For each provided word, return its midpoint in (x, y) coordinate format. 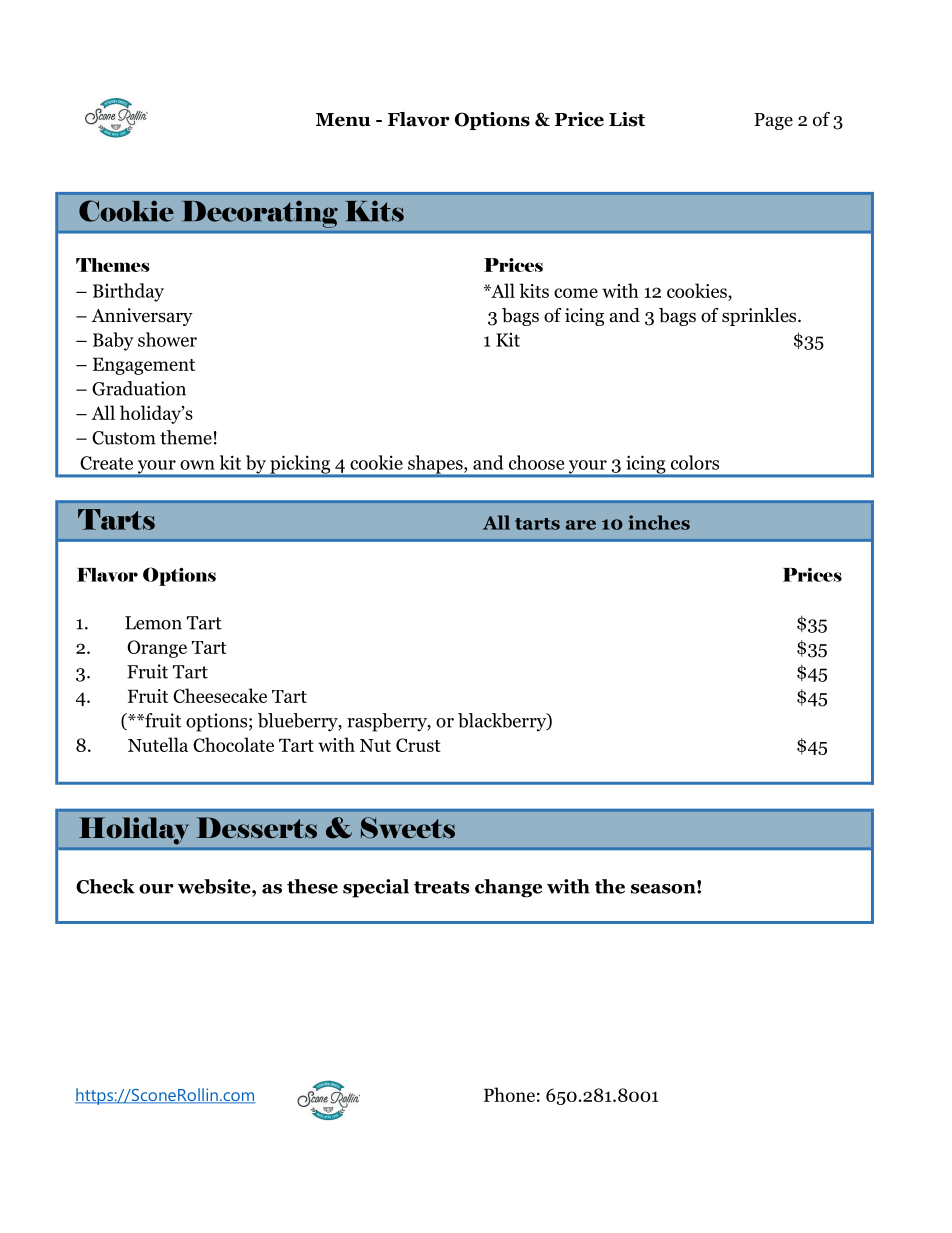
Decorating (260, 214)
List (627, 119)
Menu (343, 120)
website (215, 886)
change (508, 888)
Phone (509, 1094)
